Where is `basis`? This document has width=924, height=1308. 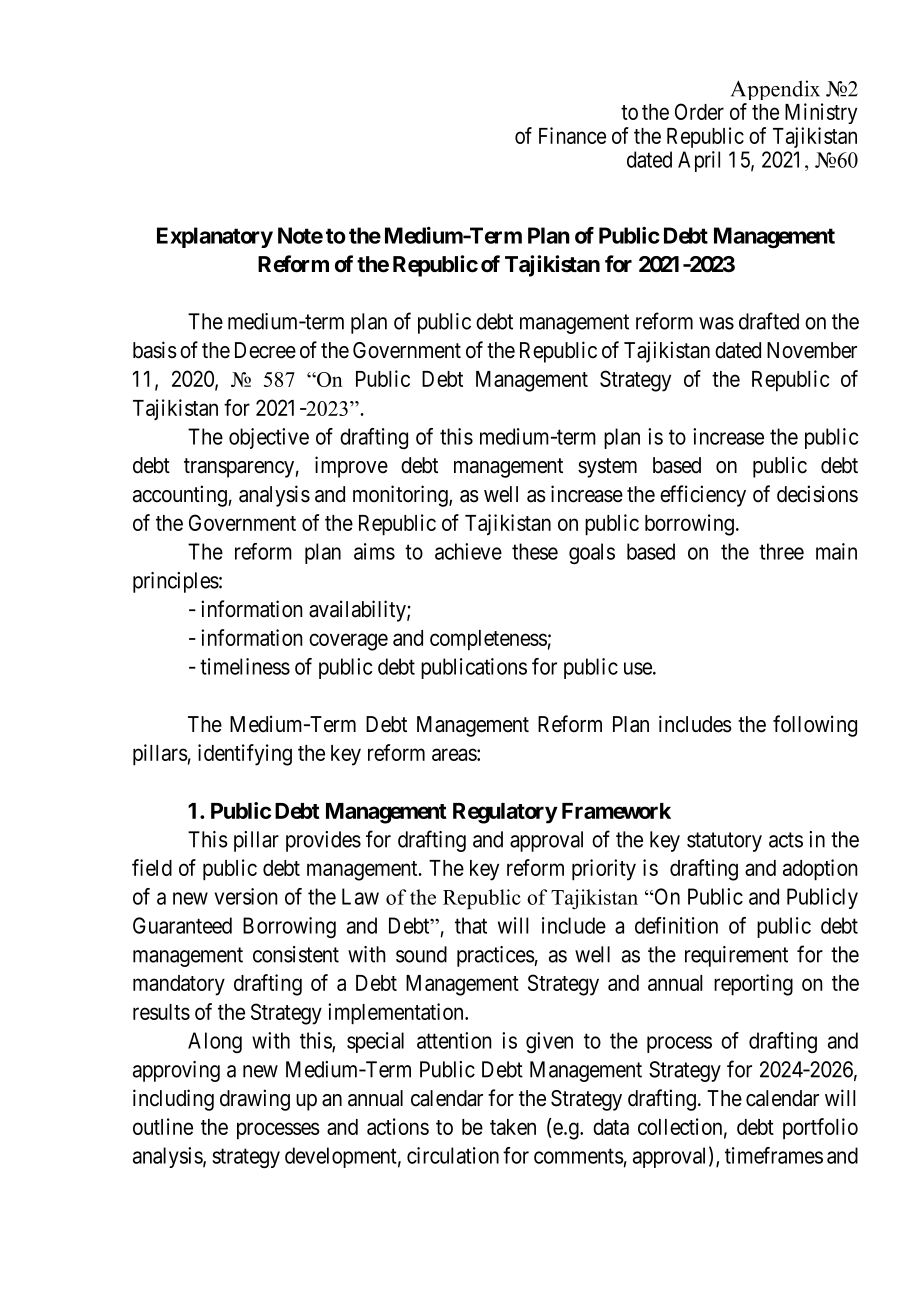
basis is located at coordinates (155, 350).
